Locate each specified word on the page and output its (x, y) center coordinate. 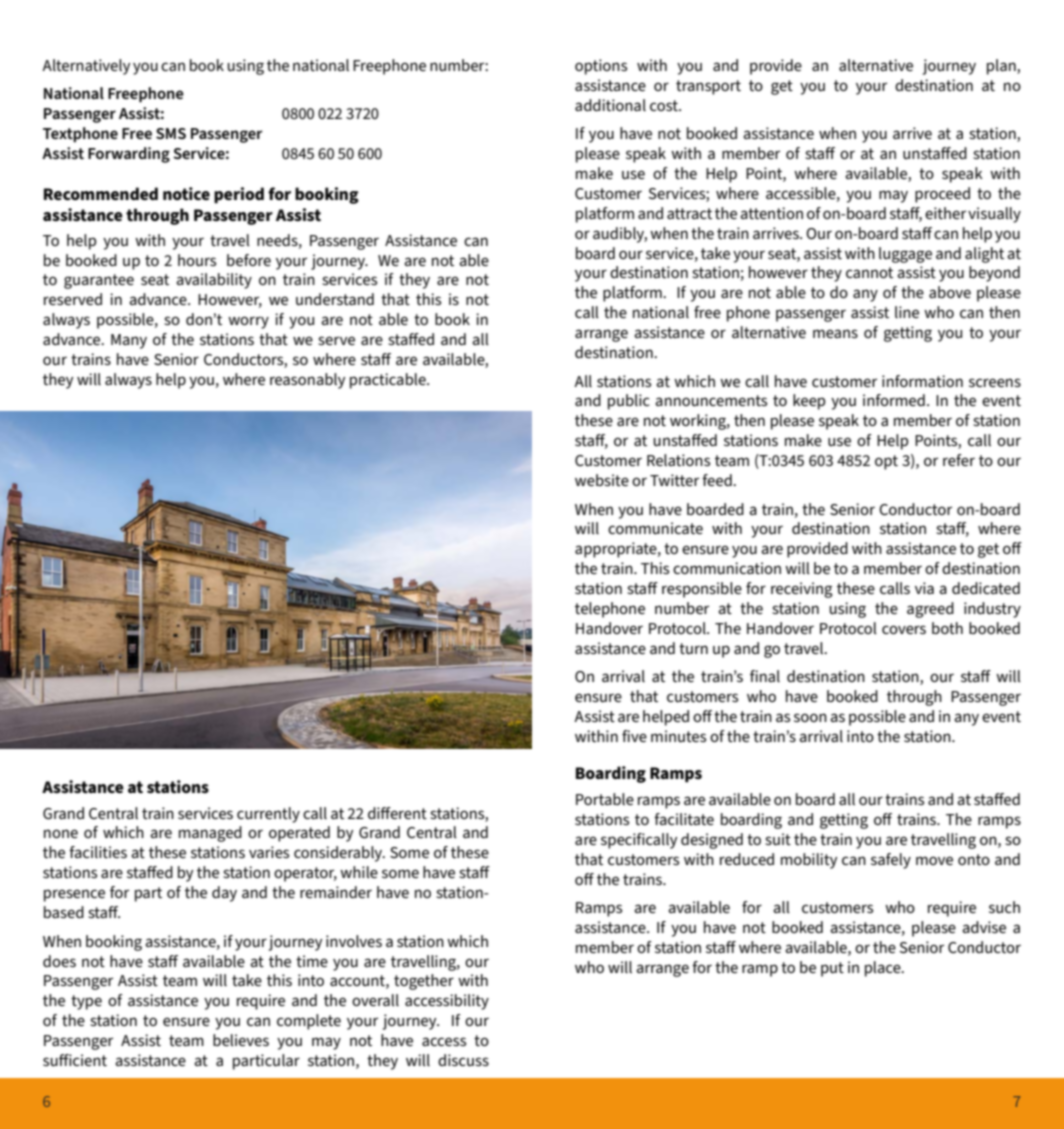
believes (241, 1040)
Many (129, 341)
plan (1002, 67)
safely (891, 861)
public (629, 402)
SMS (171, 133)
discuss (463, 1060)
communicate (655, 528)
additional (610, 105)
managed (210, 834)
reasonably (307, 381)
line (907, 312)
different (397, 813)
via (924, 588)
